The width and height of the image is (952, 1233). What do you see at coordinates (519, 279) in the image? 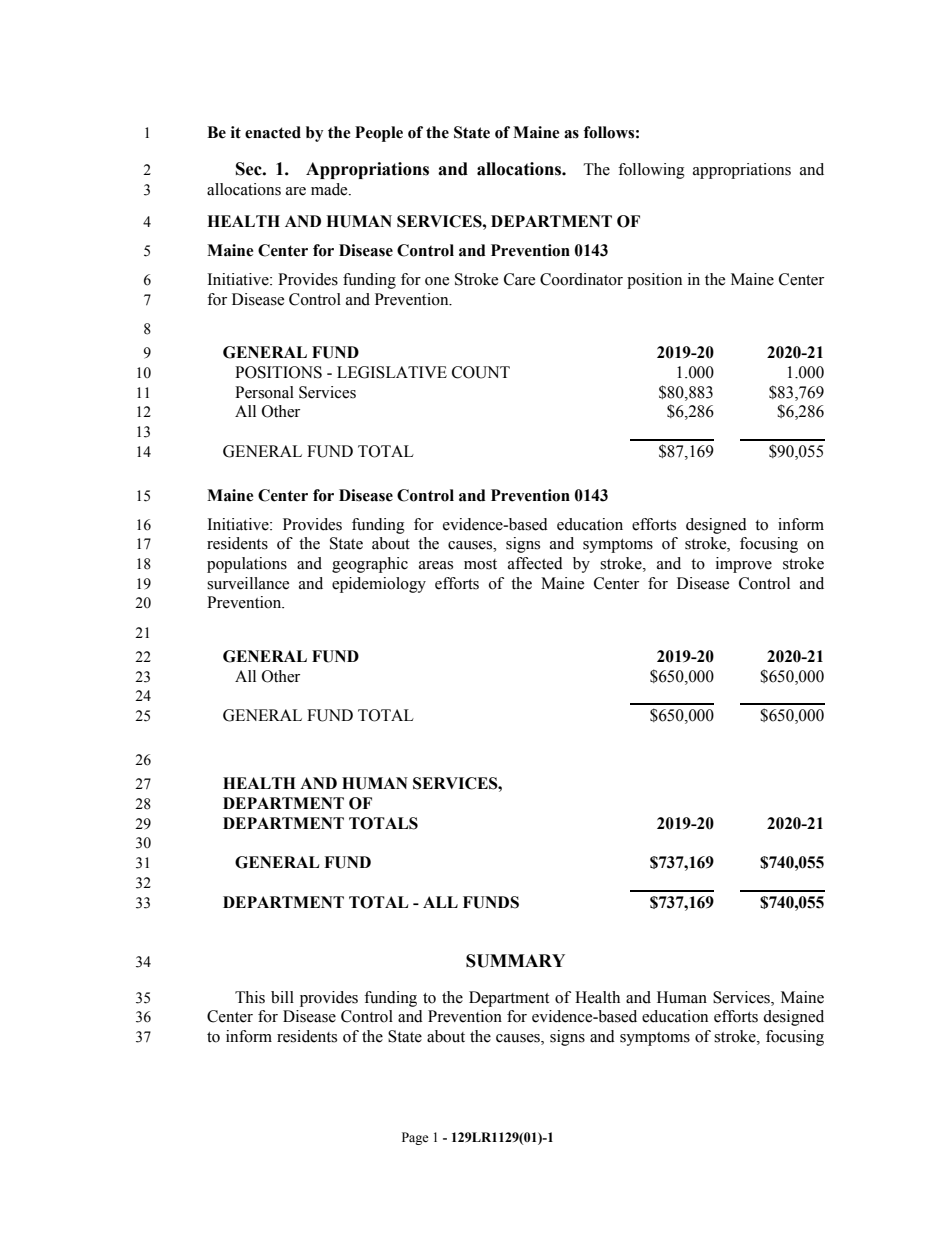
I see `Care` at bounding box center [519, 279].
